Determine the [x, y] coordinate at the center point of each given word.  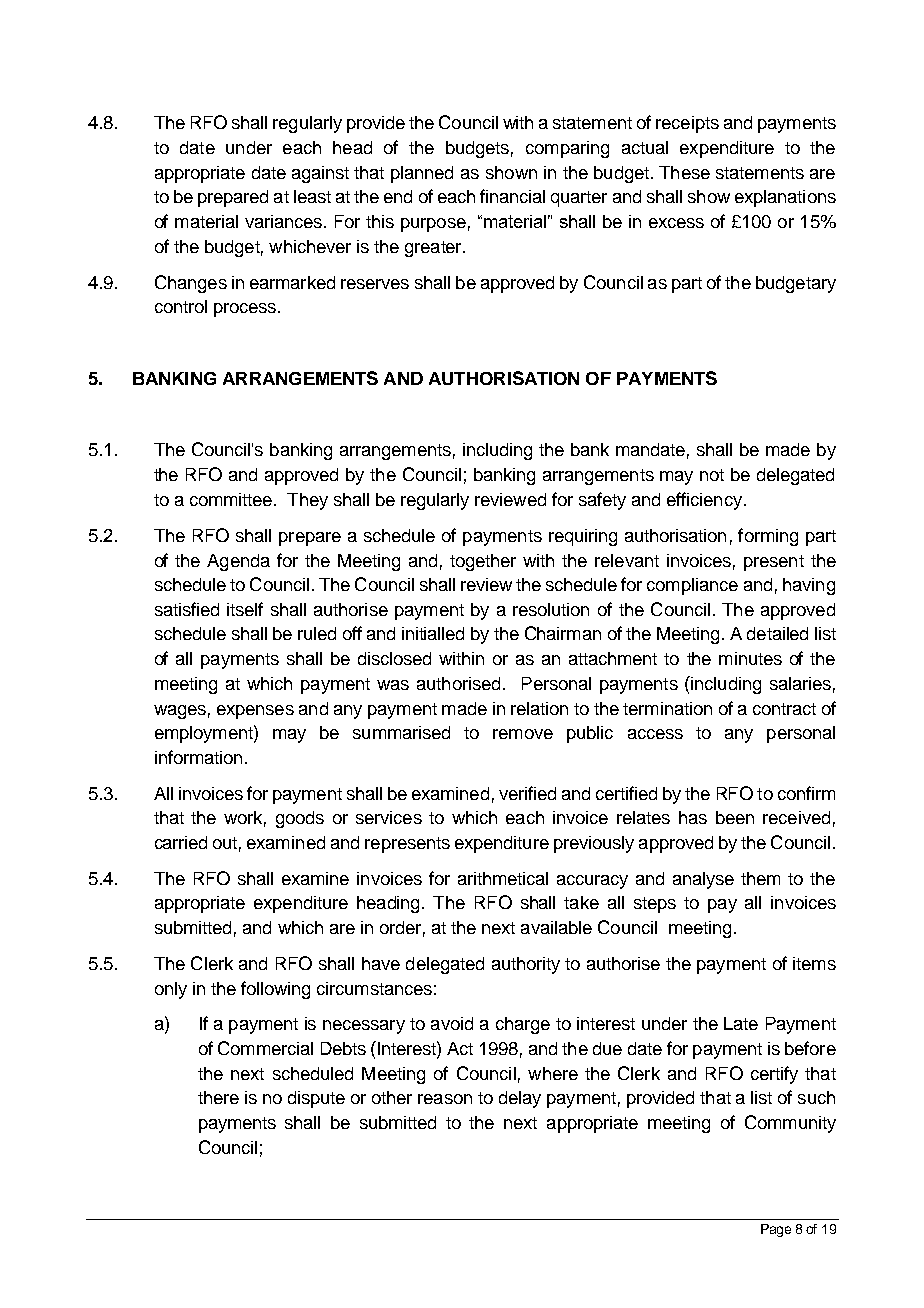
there [218, 1097]
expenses [255, 712]
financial [512, 196]
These [684, 172]
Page [776, 1230]
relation [539, 708]
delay [520, 1099]
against [320, 174]
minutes [750, 658]
